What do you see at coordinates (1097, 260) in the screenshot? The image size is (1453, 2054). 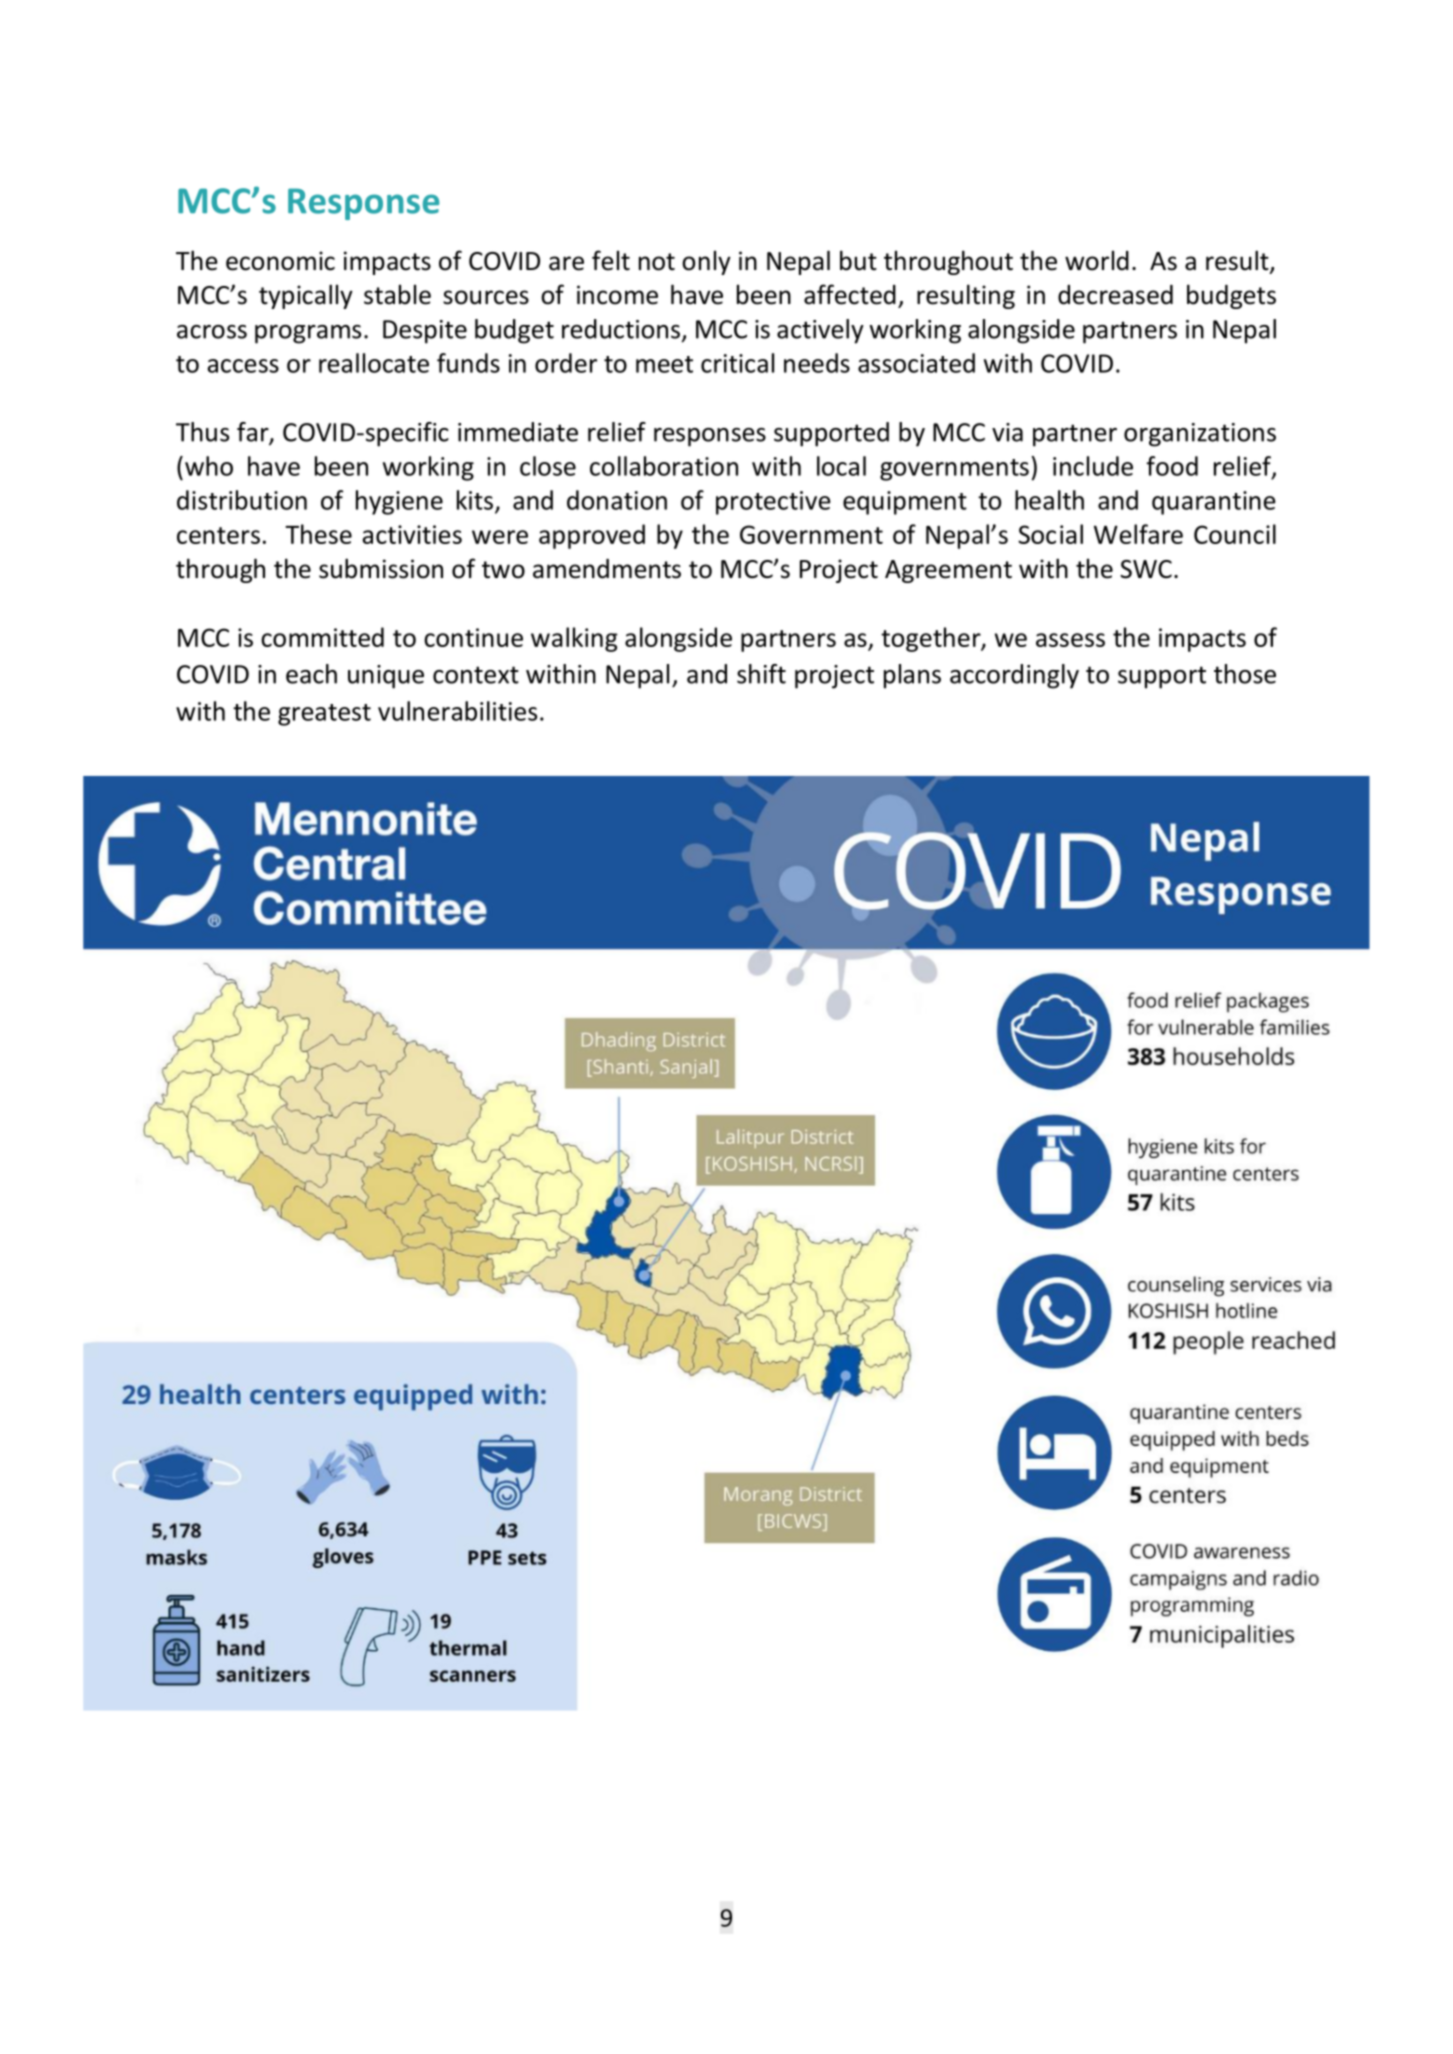 I see `world` at bounding box center [1097, 260].
